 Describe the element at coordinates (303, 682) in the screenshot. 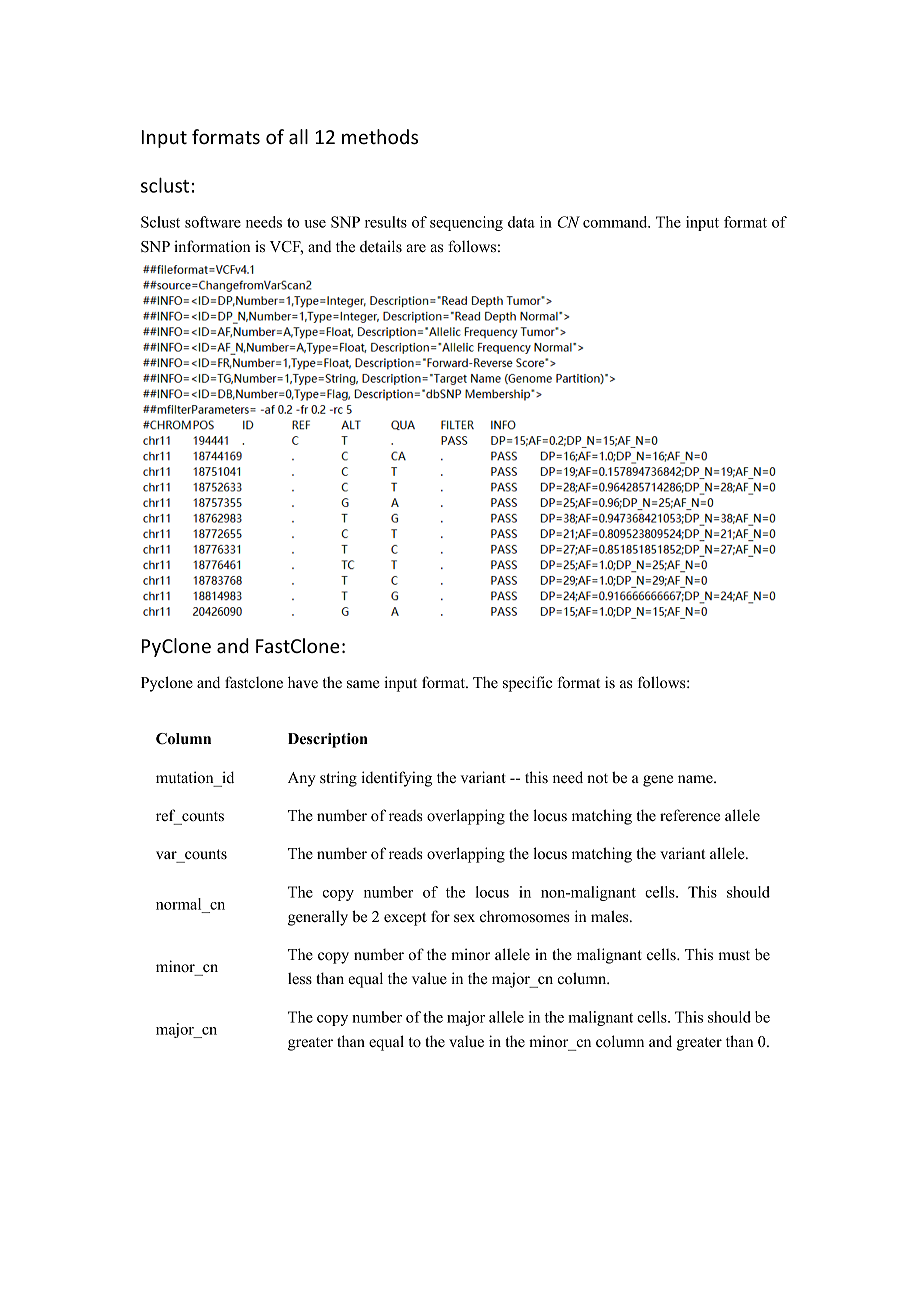

I see `have` at that location.
